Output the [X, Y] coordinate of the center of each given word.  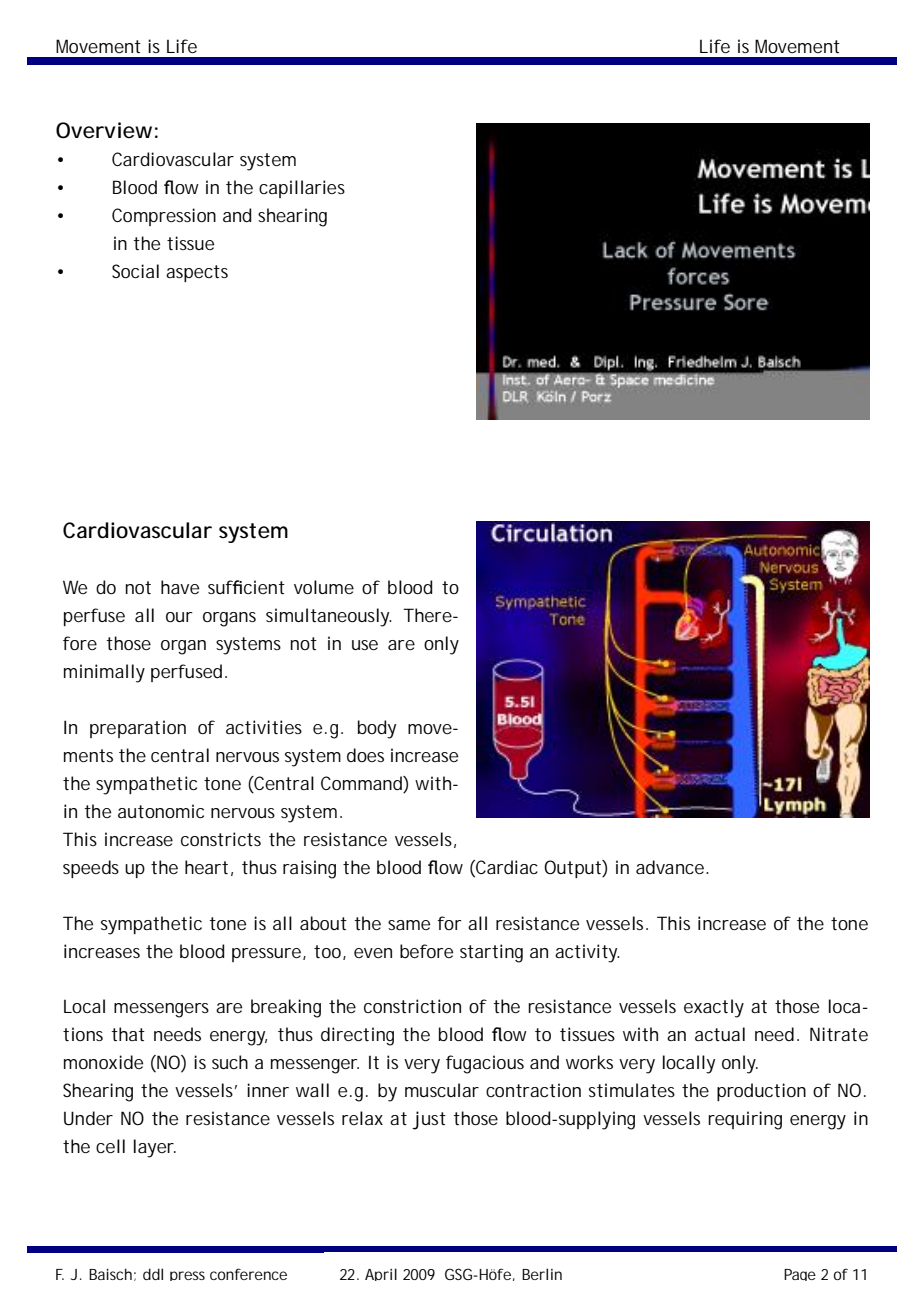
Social [135, 271]
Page [800, 1275]
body [377, 729]
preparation [138, 729]
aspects [197, 273]
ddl [153, 1274]
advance [671, 867]
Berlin [542, 1274]
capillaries [302, 189]
